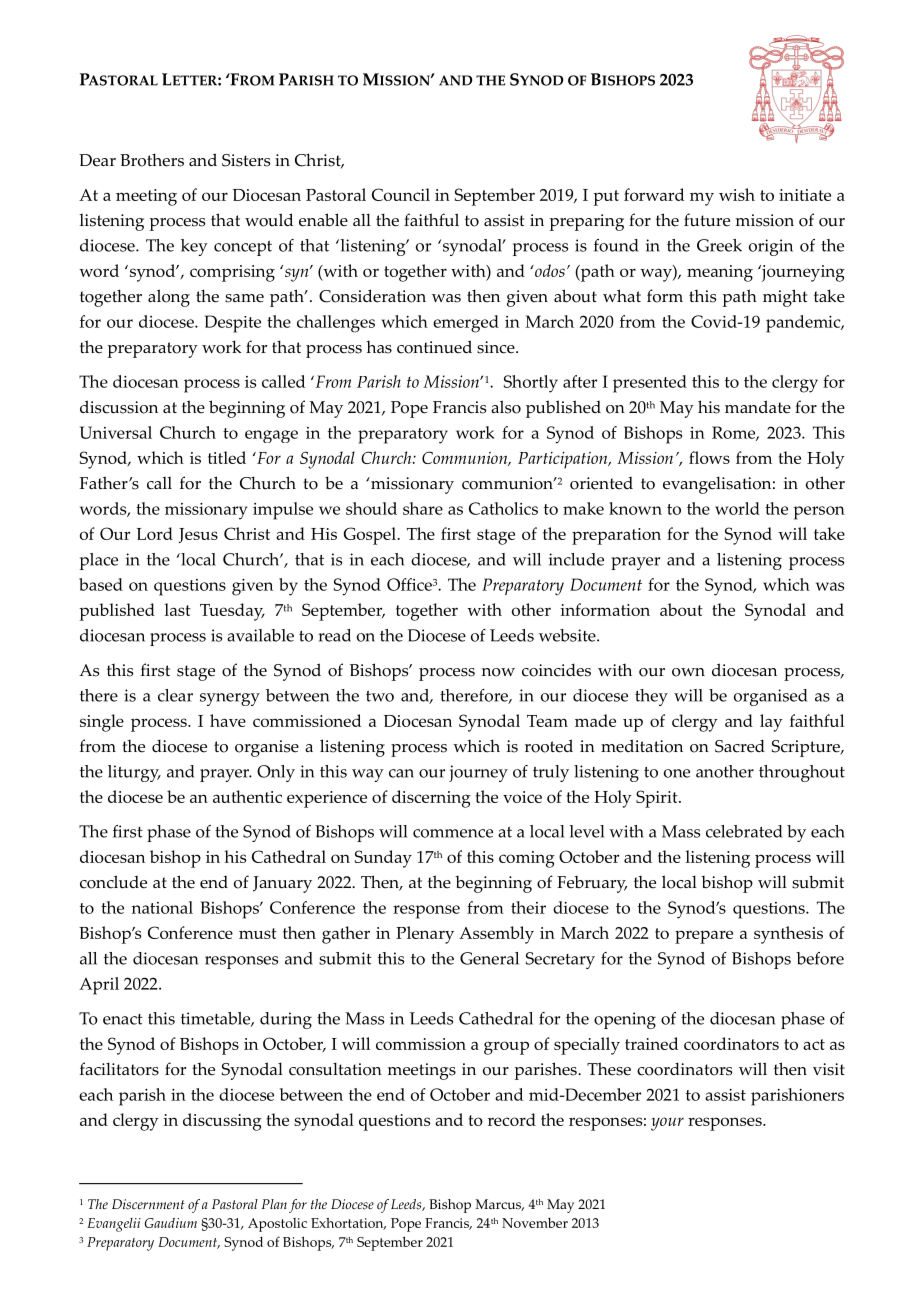  What do you see at coordinates (506, 407) in the image?
I see `also` at bounding box center [506, 407].
